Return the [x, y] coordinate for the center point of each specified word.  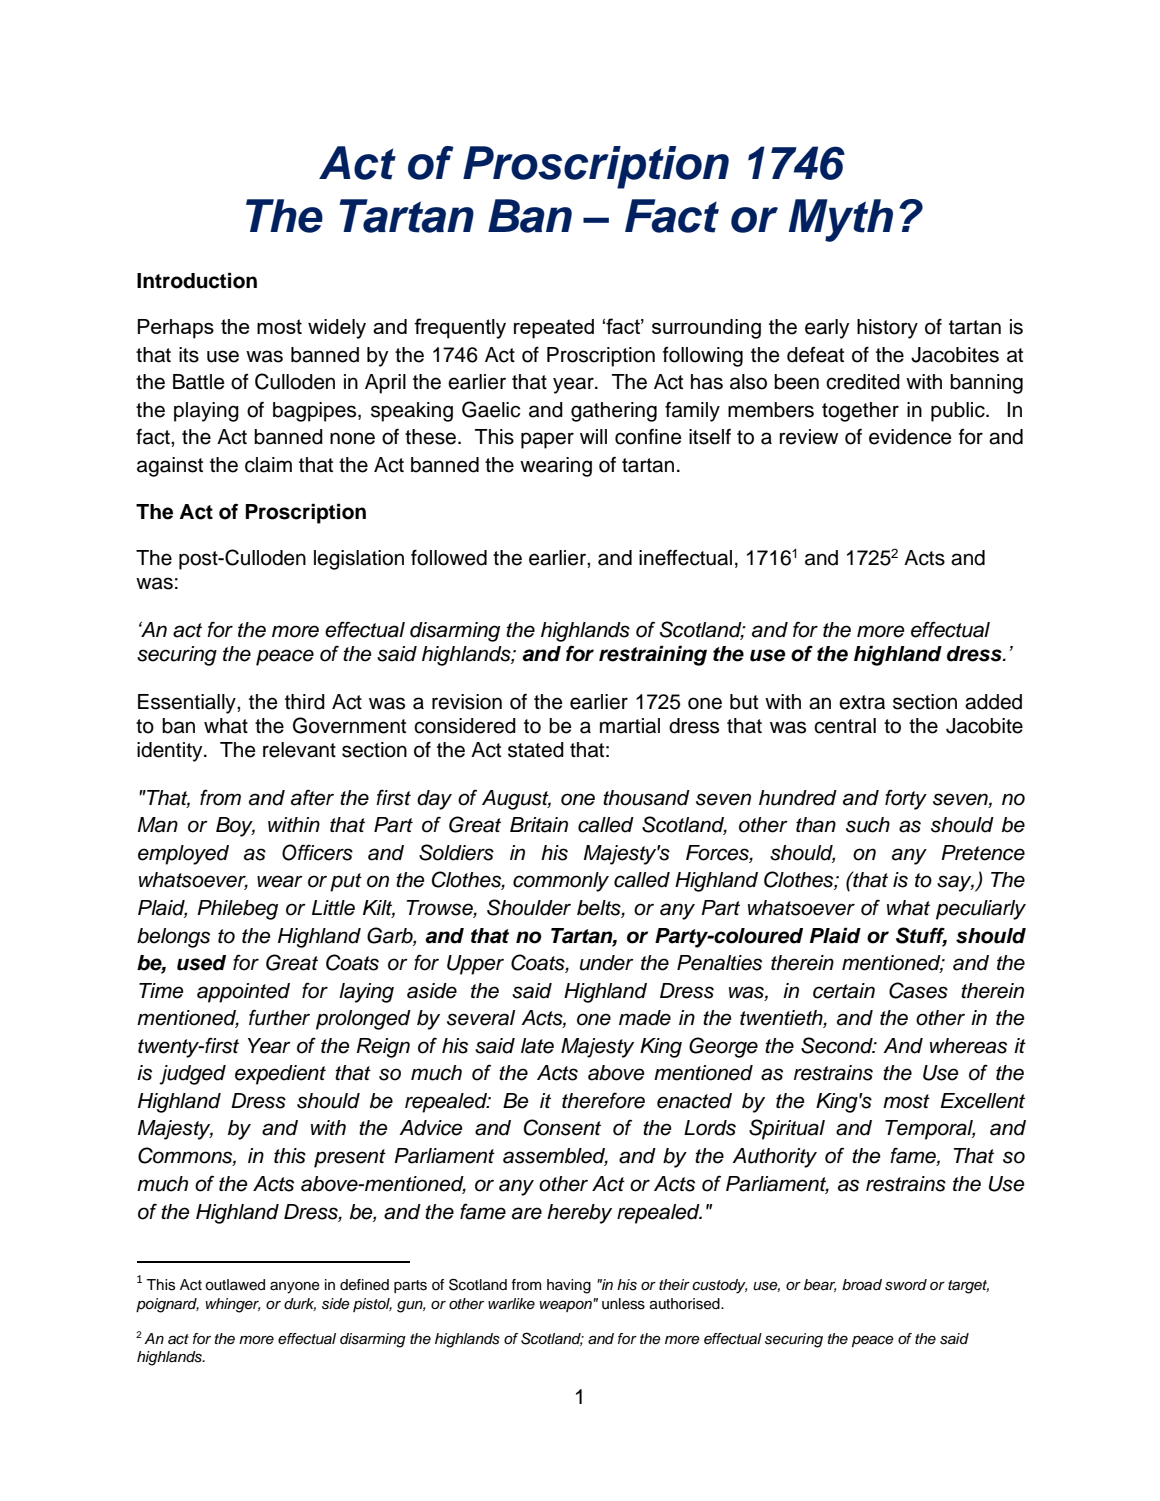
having [569, 1286]
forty [906, 799]
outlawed [235, 1285]
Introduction [197, 280]
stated [536, 750]
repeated [554, 329]
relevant [299, 750]
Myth [841, 220]
